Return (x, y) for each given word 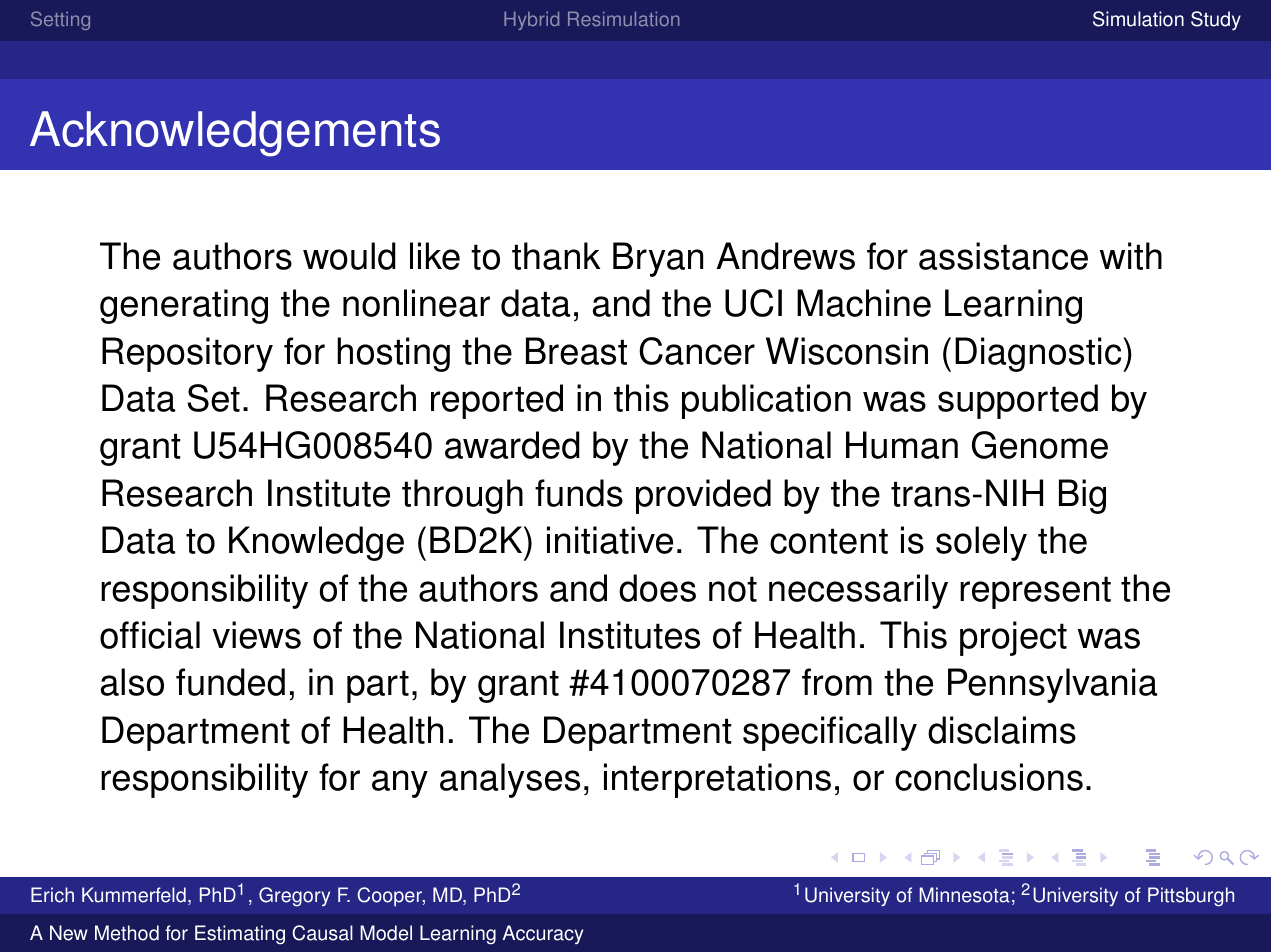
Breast (576, 351)
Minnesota (965, 895)
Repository (187, 354)
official (150, 635)
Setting (60, 20)
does (657, 588)
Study (1216, 21)
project (1013, 638)
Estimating (240, 935)
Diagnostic (1039, 354)
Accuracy (543, 934)
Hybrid (531, 20)
